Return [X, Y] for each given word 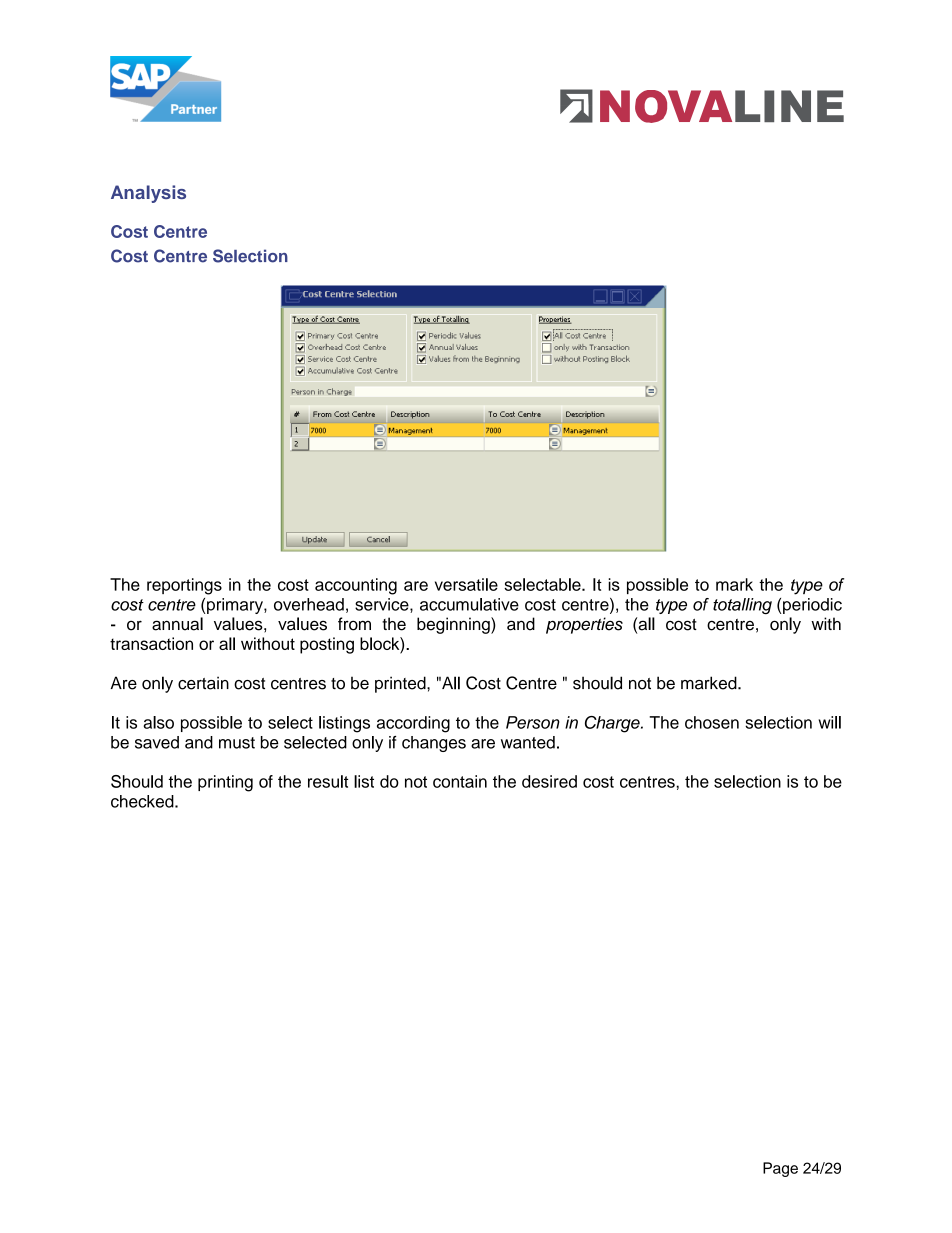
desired [549, 781]
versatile [466, 584]
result [328, 781]
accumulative [469, 604]
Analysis [148, 194]
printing [225, 783]
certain [203, 683]
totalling [742, 606]
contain [460, 781]
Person [533, 722]
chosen [712, 722]
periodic [812, 606]
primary [236, 606]
